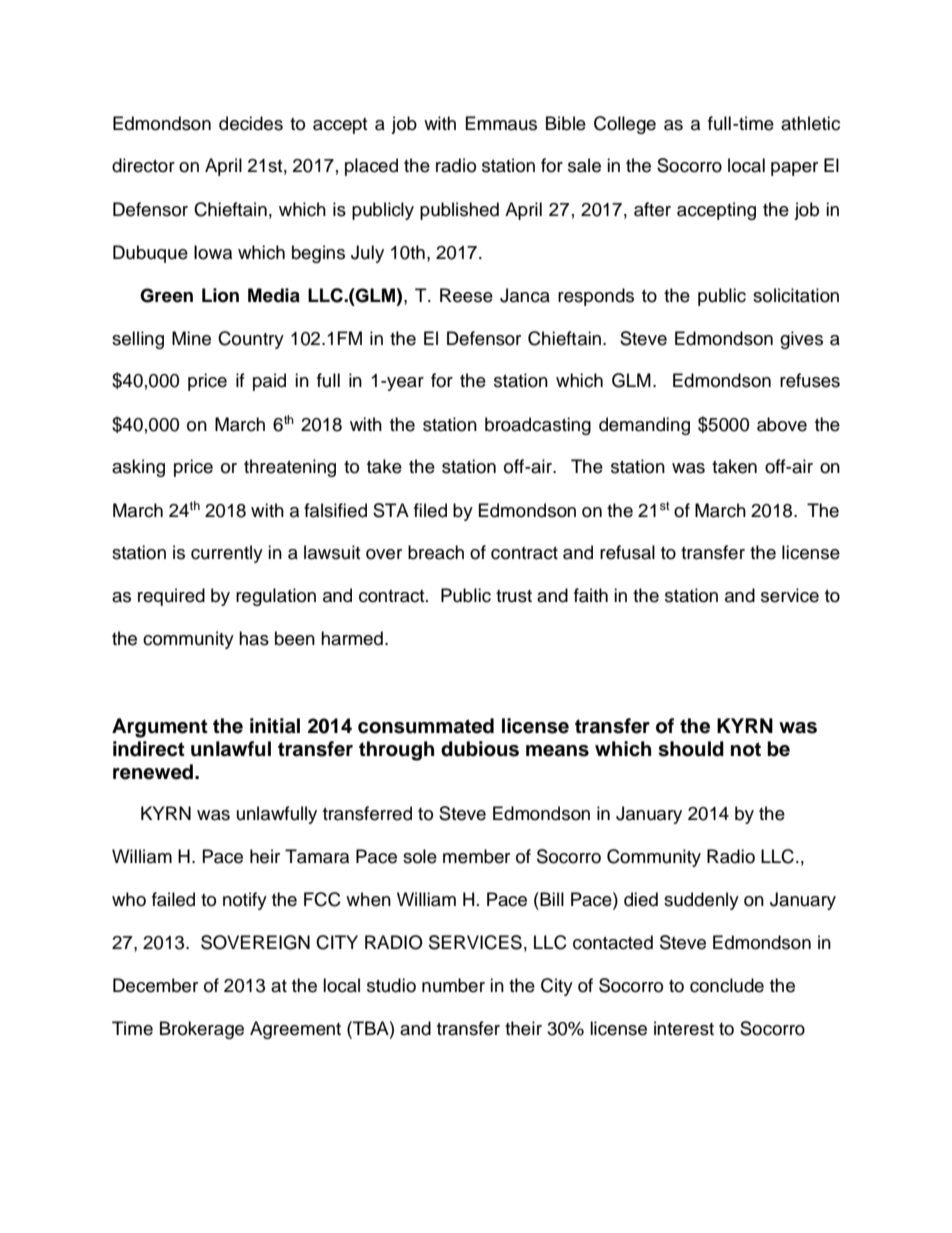  What do you see at coordinates (426, 726) in the document?
I see `consummated` at bounding box center [426, 726].
